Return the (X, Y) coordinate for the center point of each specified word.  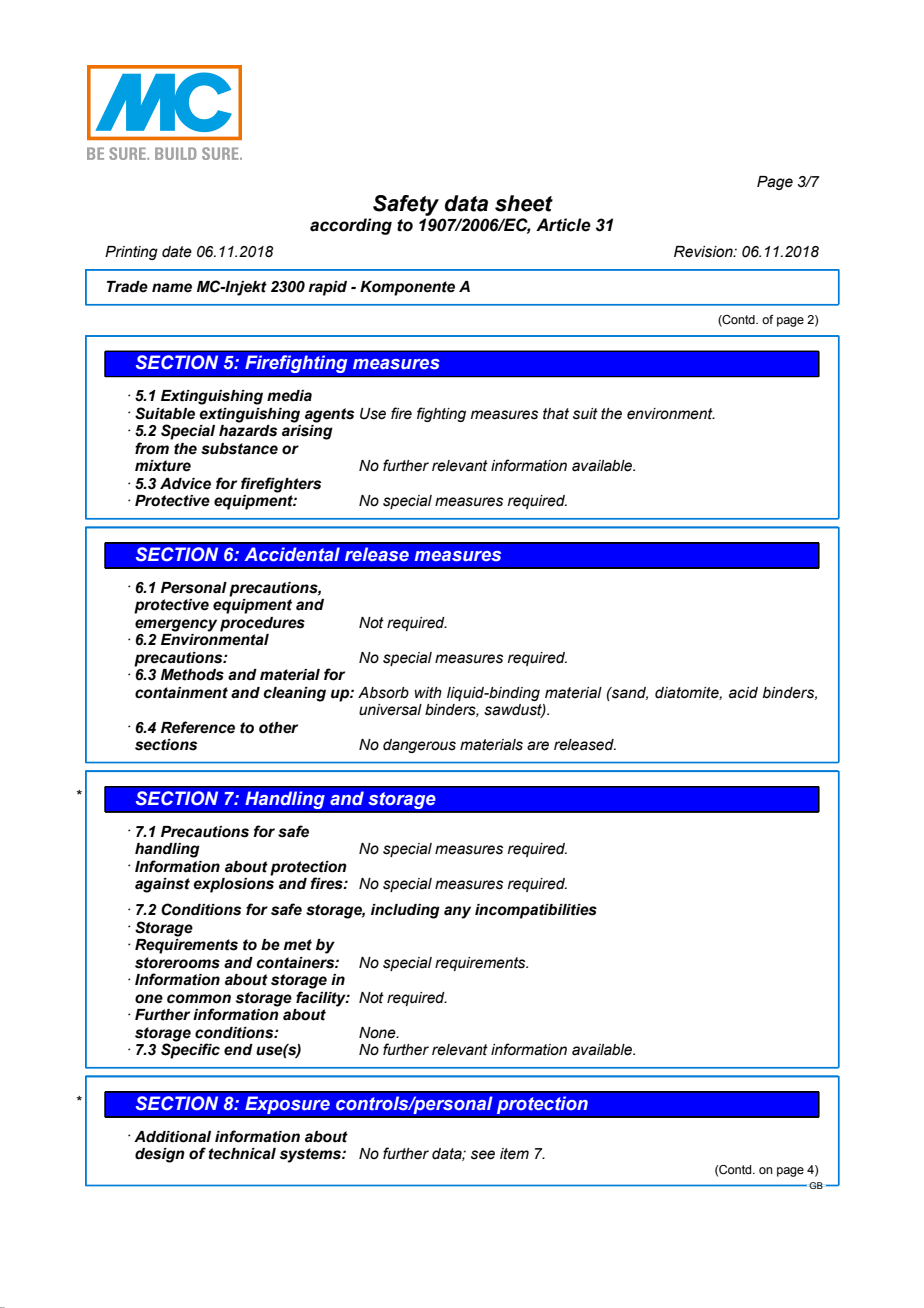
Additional (172, 1137)
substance (239, 449)
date (177, 252)
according (351, 226)
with (428, 692)
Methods (192, 675)
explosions (233, 885)
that (556, 414)
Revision (704, 252)
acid (743, 693)
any (457, 912)
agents (329, 415)
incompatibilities (536, 911)
